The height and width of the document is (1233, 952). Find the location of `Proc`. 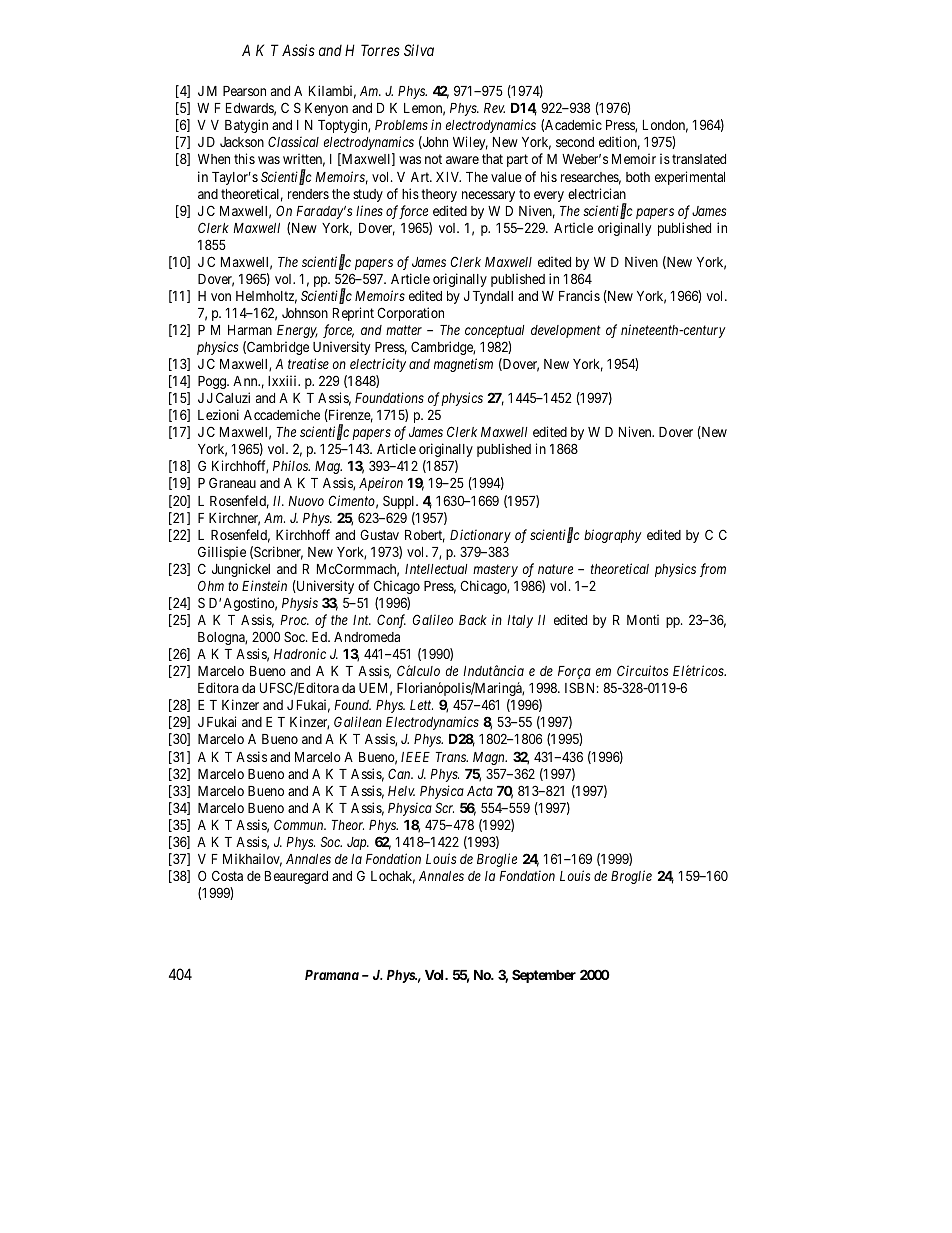

Proc is located at coordinates (294, 620).
